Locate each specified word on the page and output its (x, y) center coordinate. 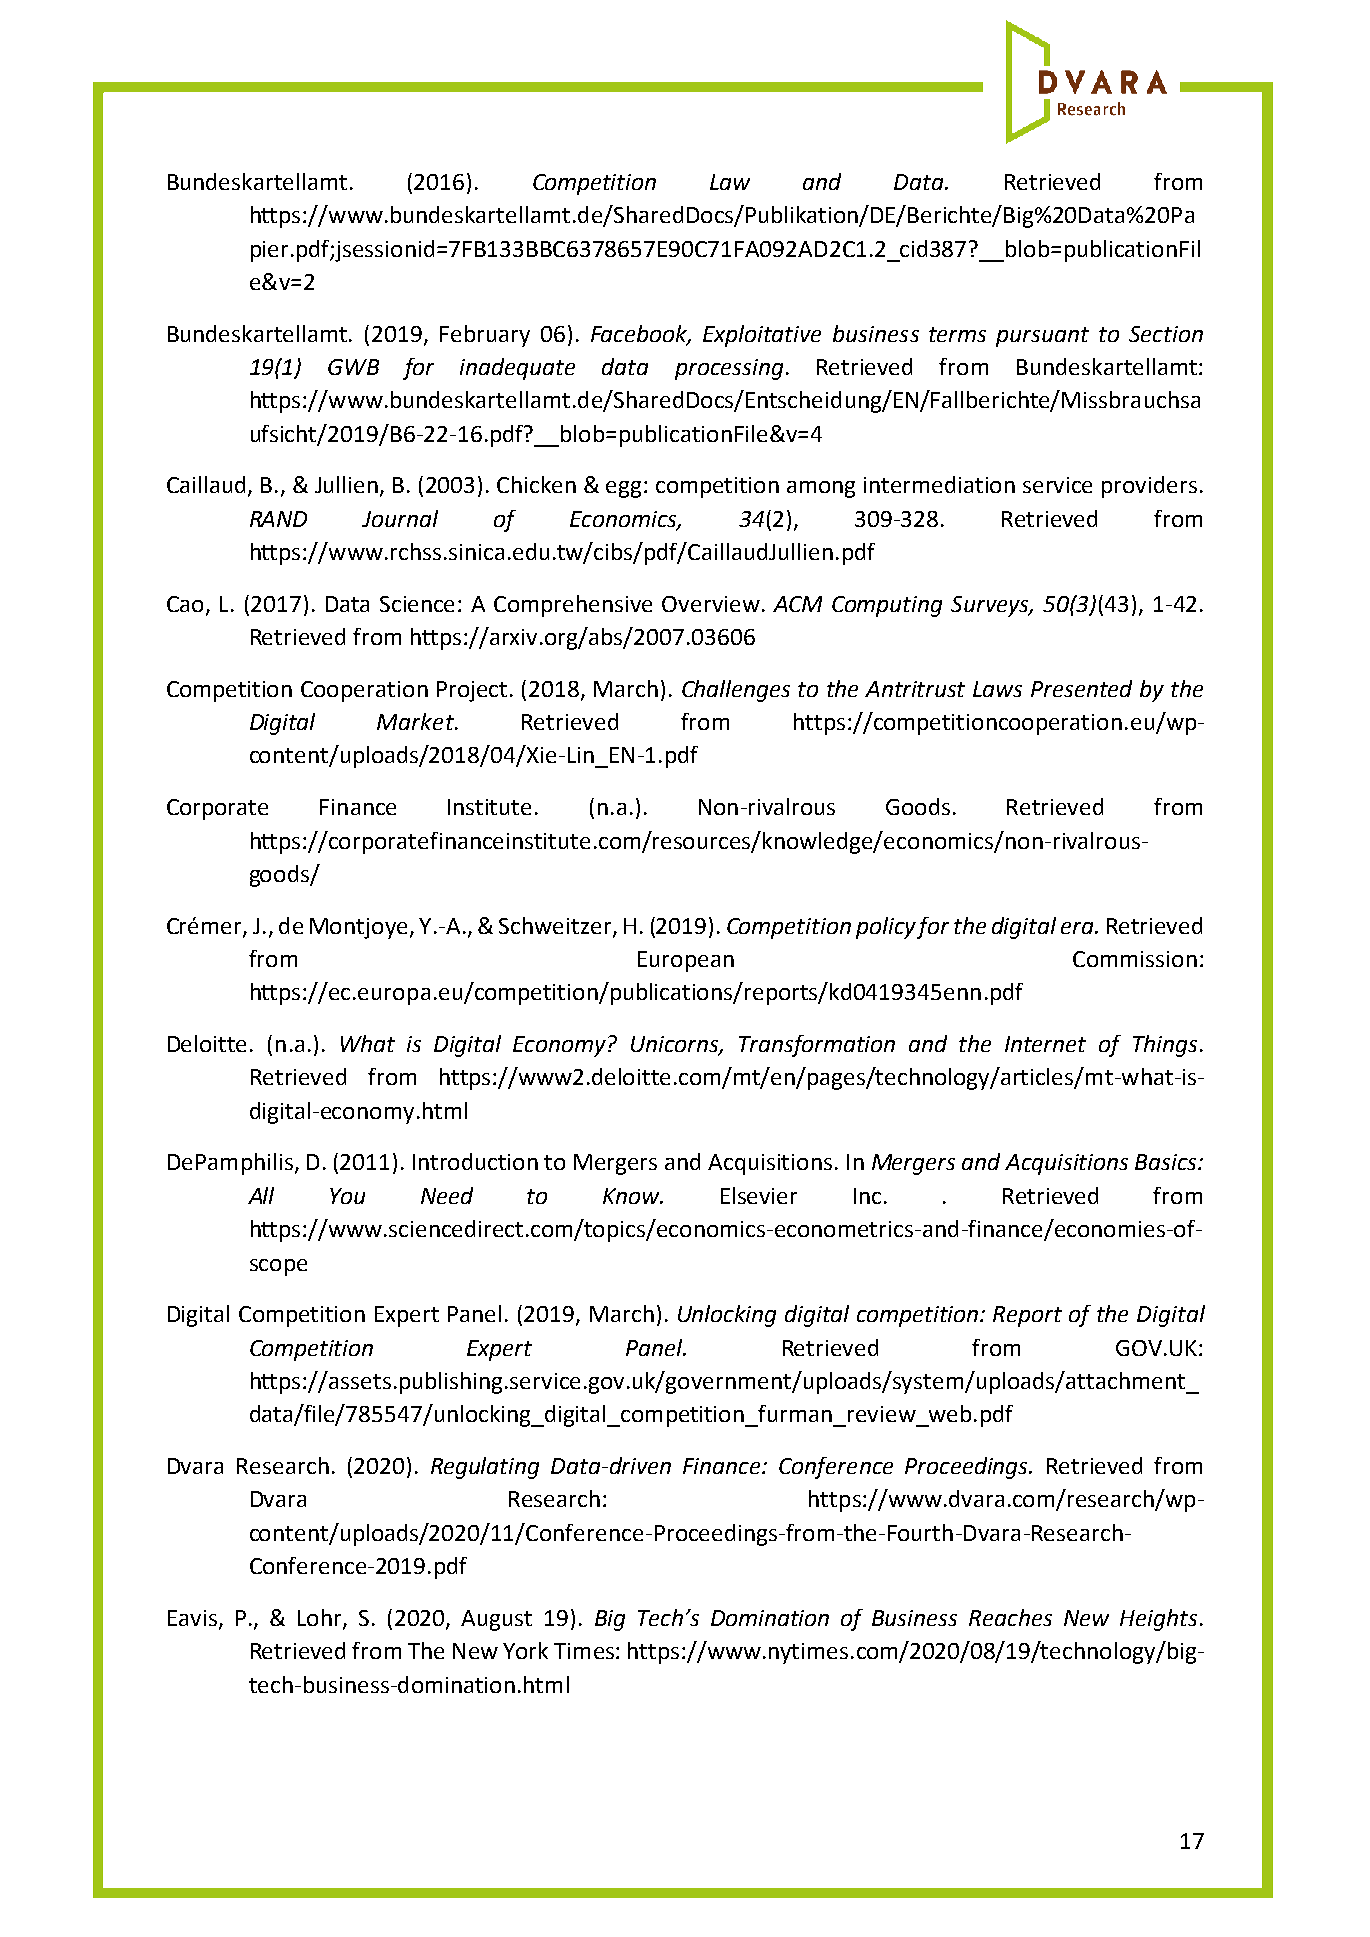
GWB (353, 367)
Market (416, 721)
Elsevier (759, 1195)
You (347, 1196)
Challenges (736, 691)
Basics (1167, 1162)
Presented (1081, 688)
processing (729, 369)
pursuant (1042, 337)
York (525, 1650)
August (496, 1620)
